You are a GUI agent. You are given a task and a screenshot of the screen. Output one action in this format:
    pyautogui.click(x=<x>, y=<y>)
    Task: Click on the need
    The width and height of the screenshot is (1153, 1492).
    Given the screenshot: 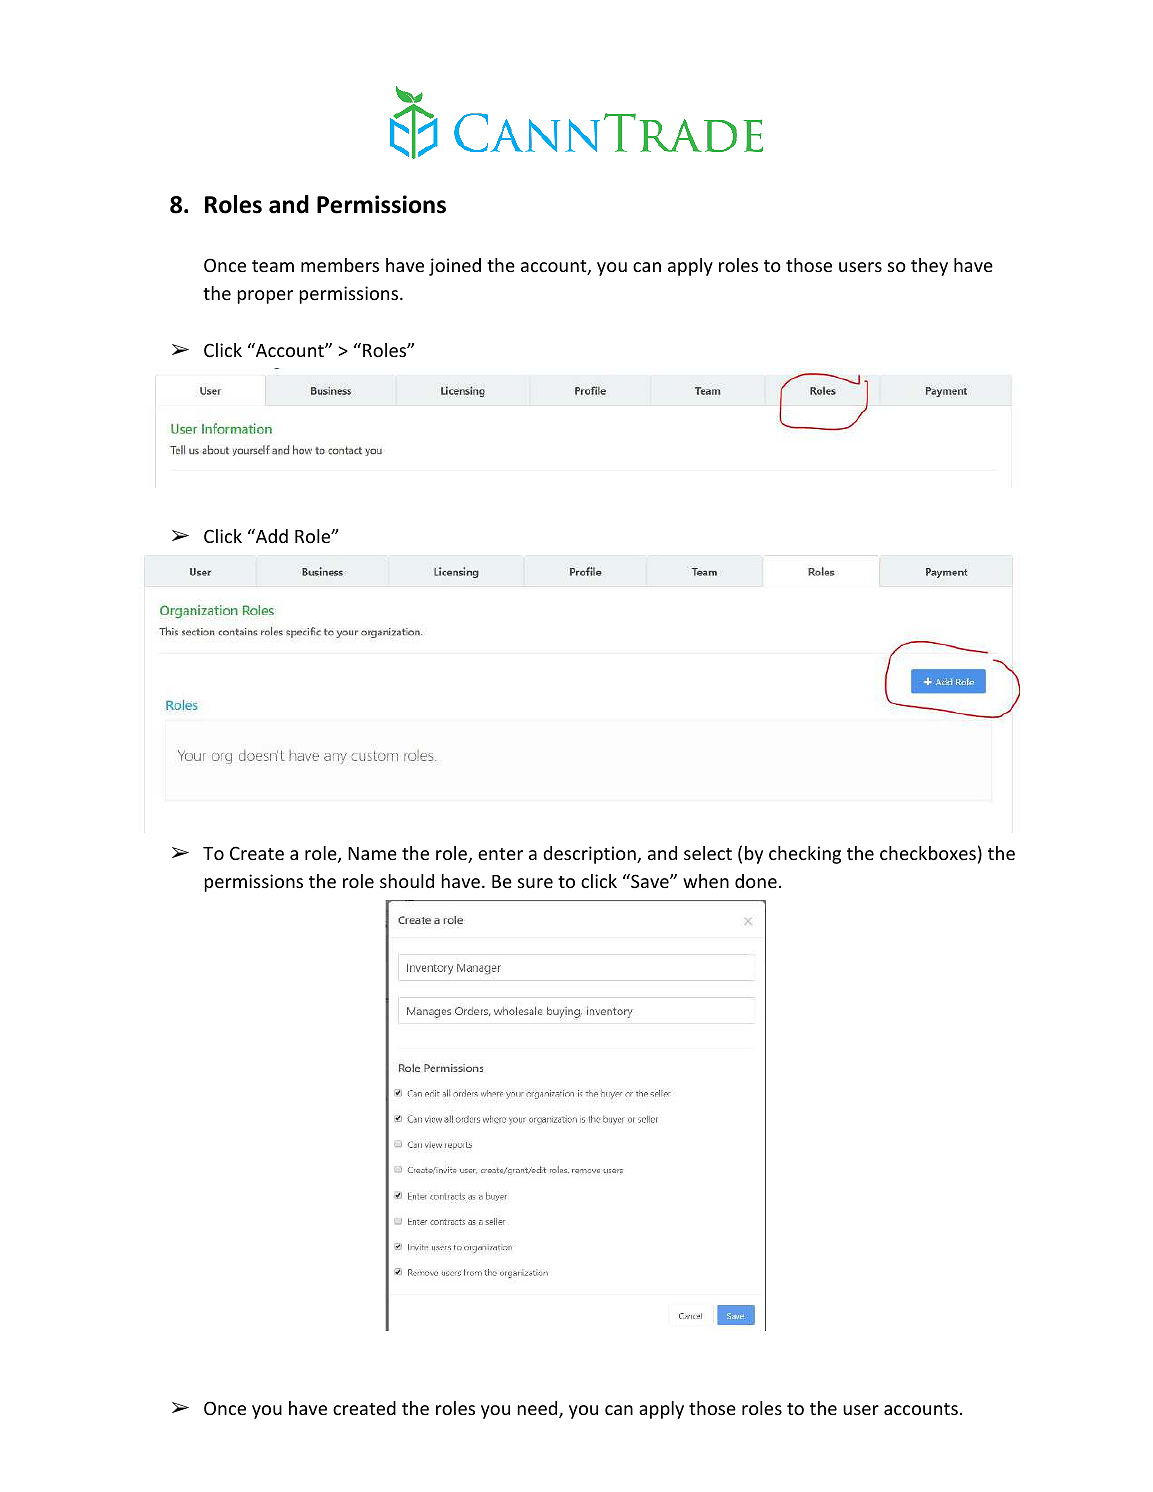 What is the action you would take?
    pyautogui.click(x=538, y=1409)
